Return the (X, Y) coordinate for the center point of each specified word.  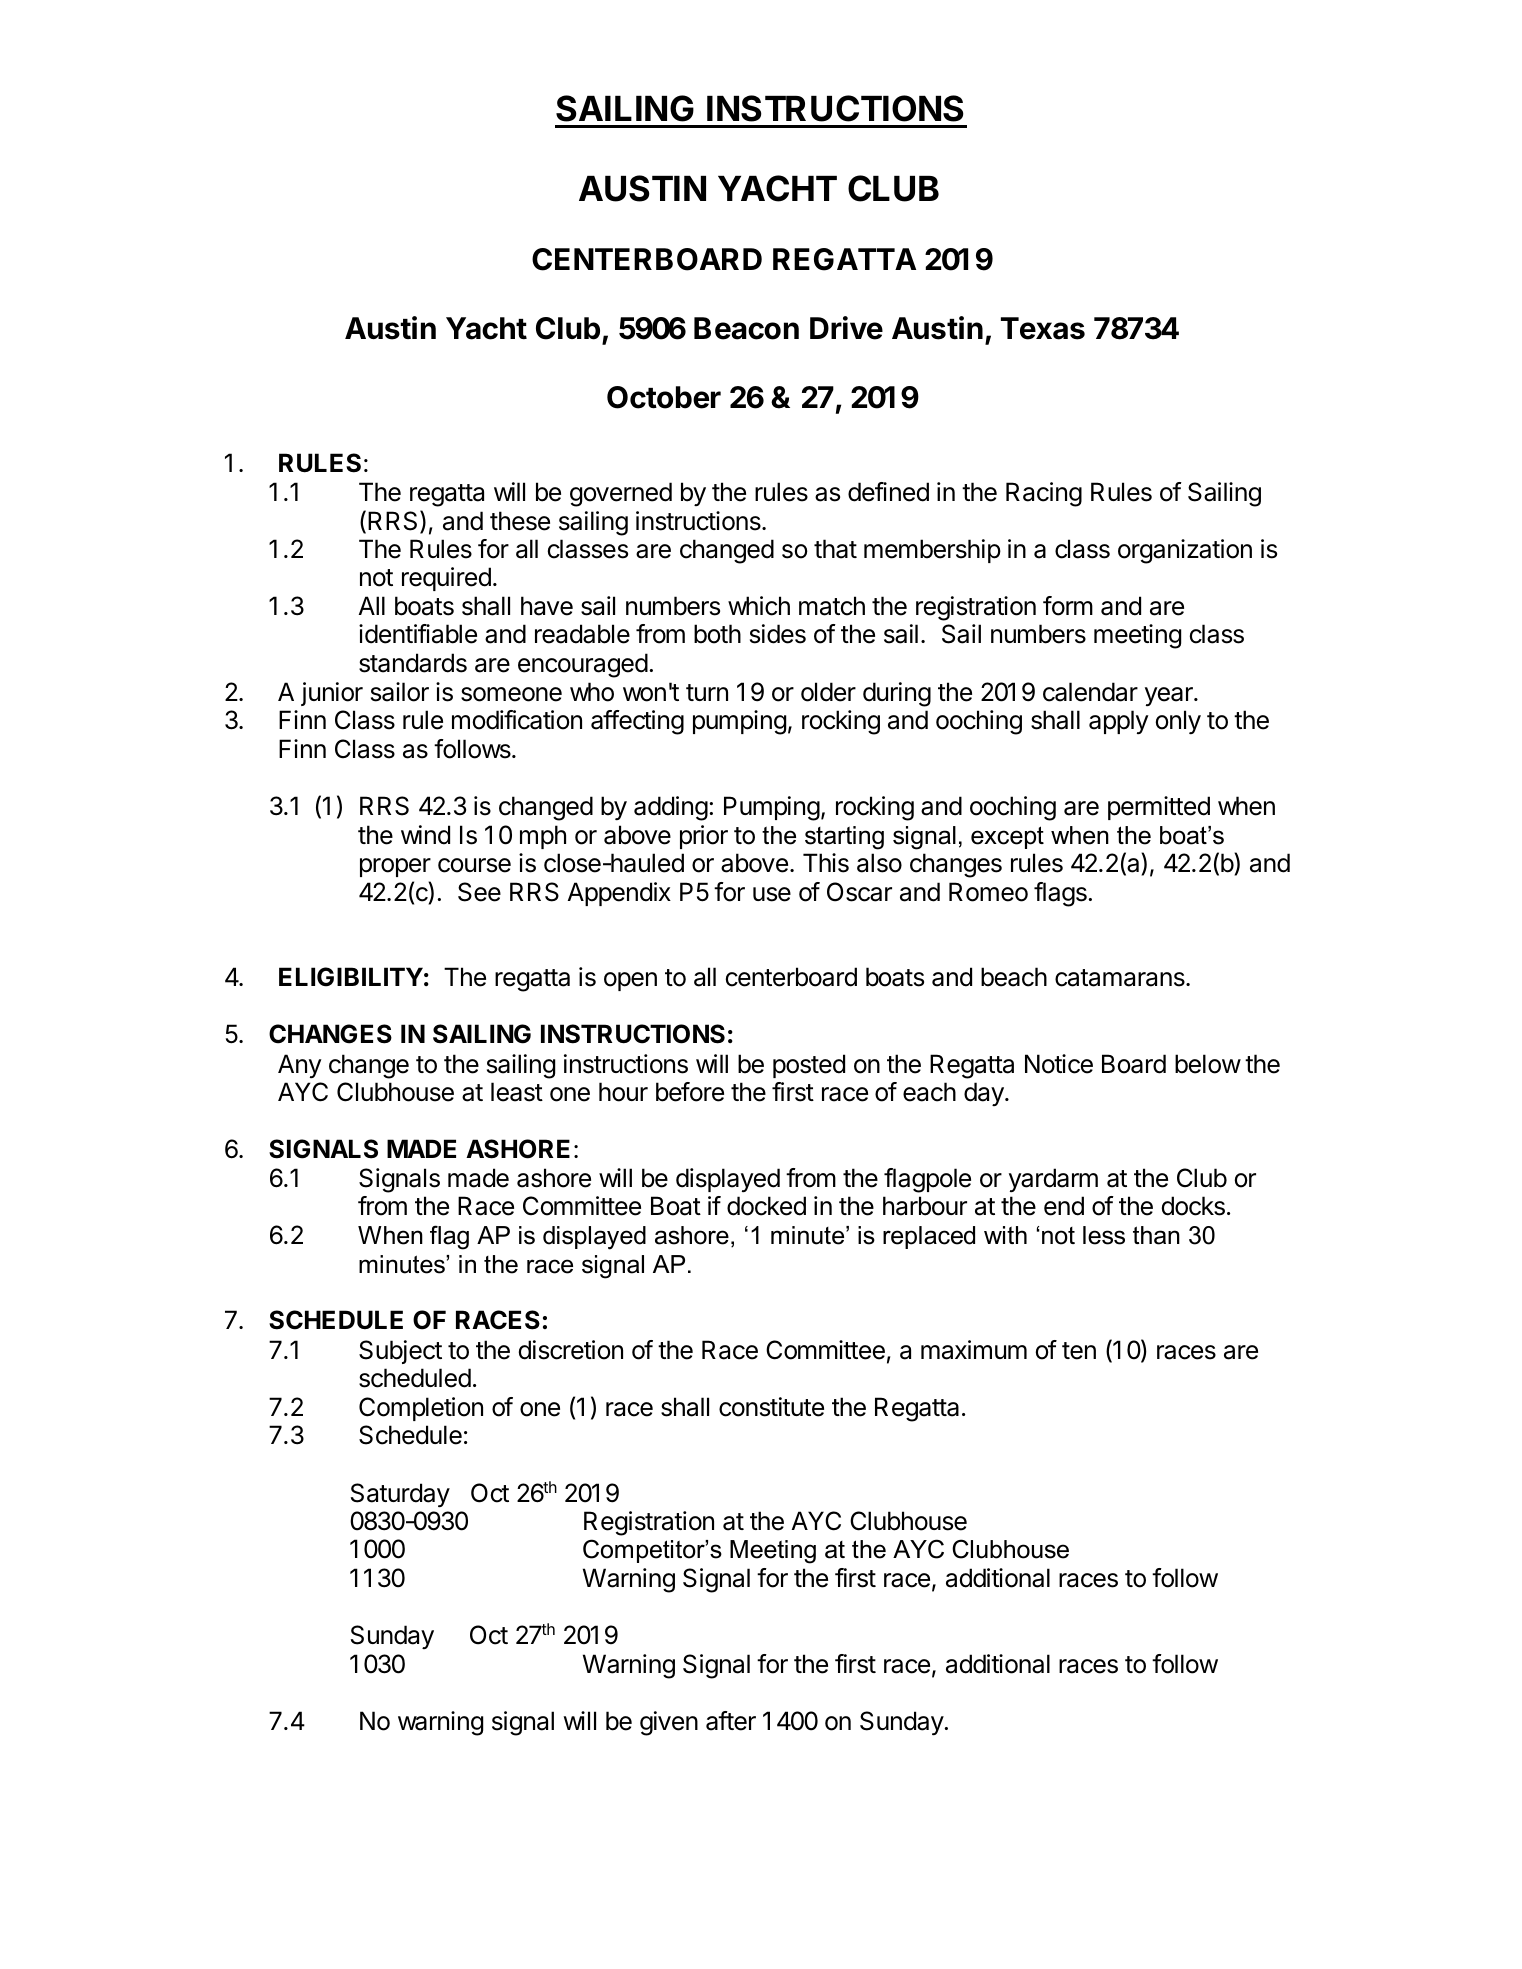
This (826, 863)
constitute (771, 1407)
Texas (1043, 328)
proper (395, 867)
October (664, 397)
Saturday (400, 1495)
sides (778, 634)
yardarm (1053, 1180)
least (517, 1092)
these (520, 521)
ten (1079, 1351)
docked (766, 1206)
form (1068, 606)
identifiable (418, 634)
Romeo (988, 892)
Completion (421, 1409)
